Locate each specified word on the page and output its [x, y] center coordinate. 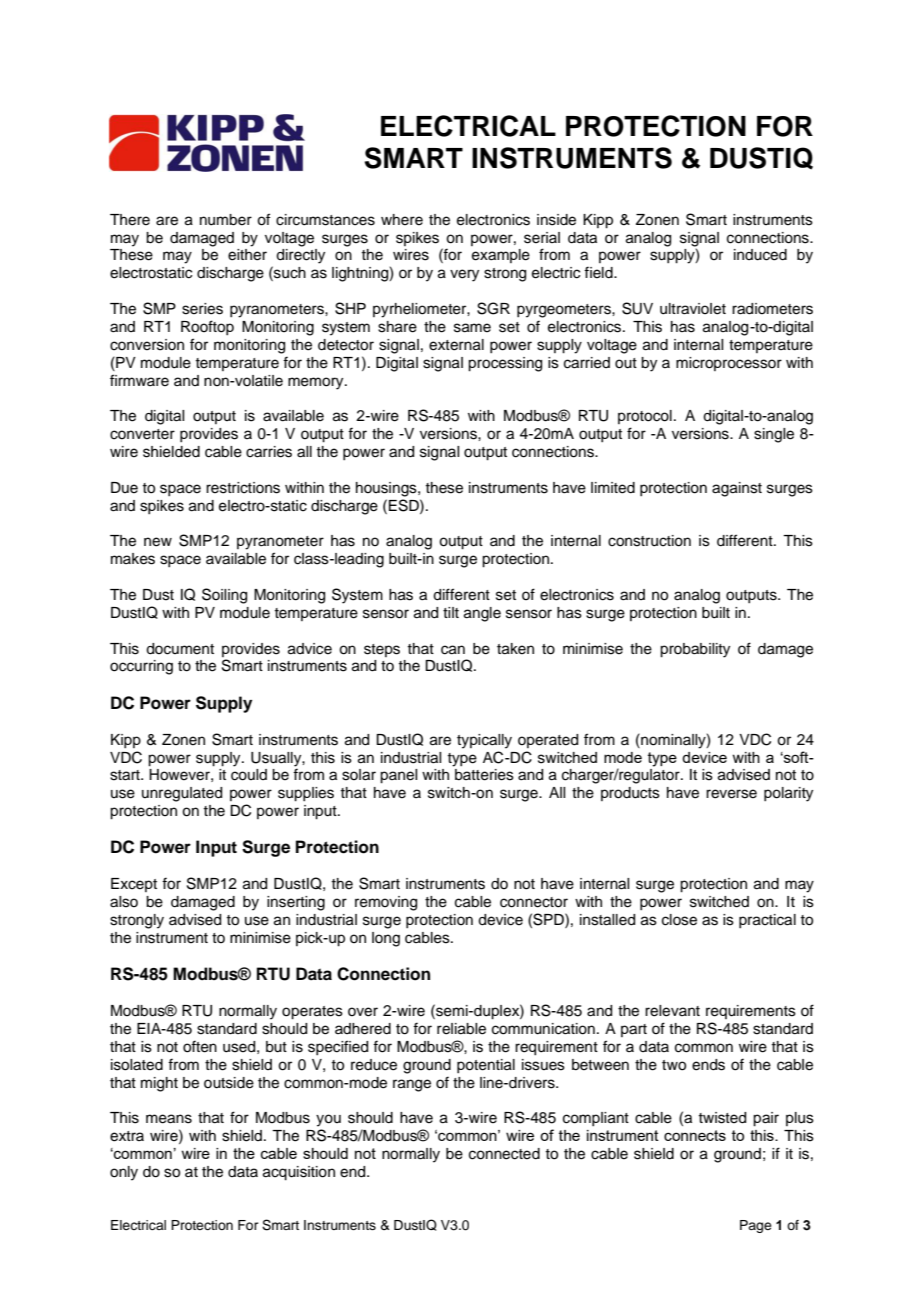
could [249, 775]
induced [760, 255]
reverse [731, 794]
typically [484, 741]
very [464, 275]
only [124, 1173]
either [247, 255]
